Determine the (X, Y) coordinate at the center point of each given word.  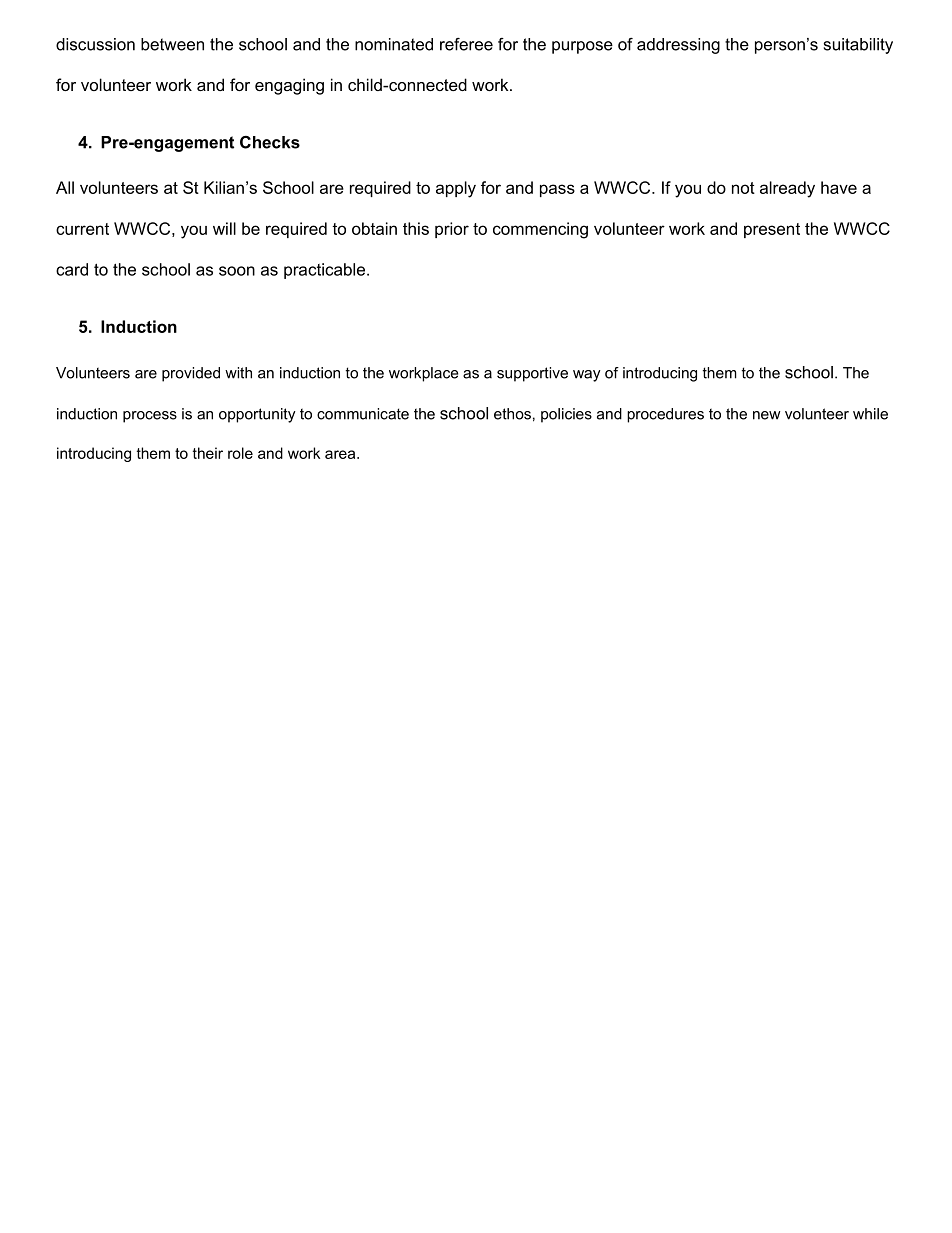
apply (456, 189)
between (172, 44)
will (224, 228)
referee (466, 44)
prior (452, 230)
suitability (858, 46)
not (743, 188)
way (587, 376)
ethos (512, 414)
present (772, 230)
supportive (532, 374)
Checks (270, 142)
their (208, 453)
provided (191, 374)
